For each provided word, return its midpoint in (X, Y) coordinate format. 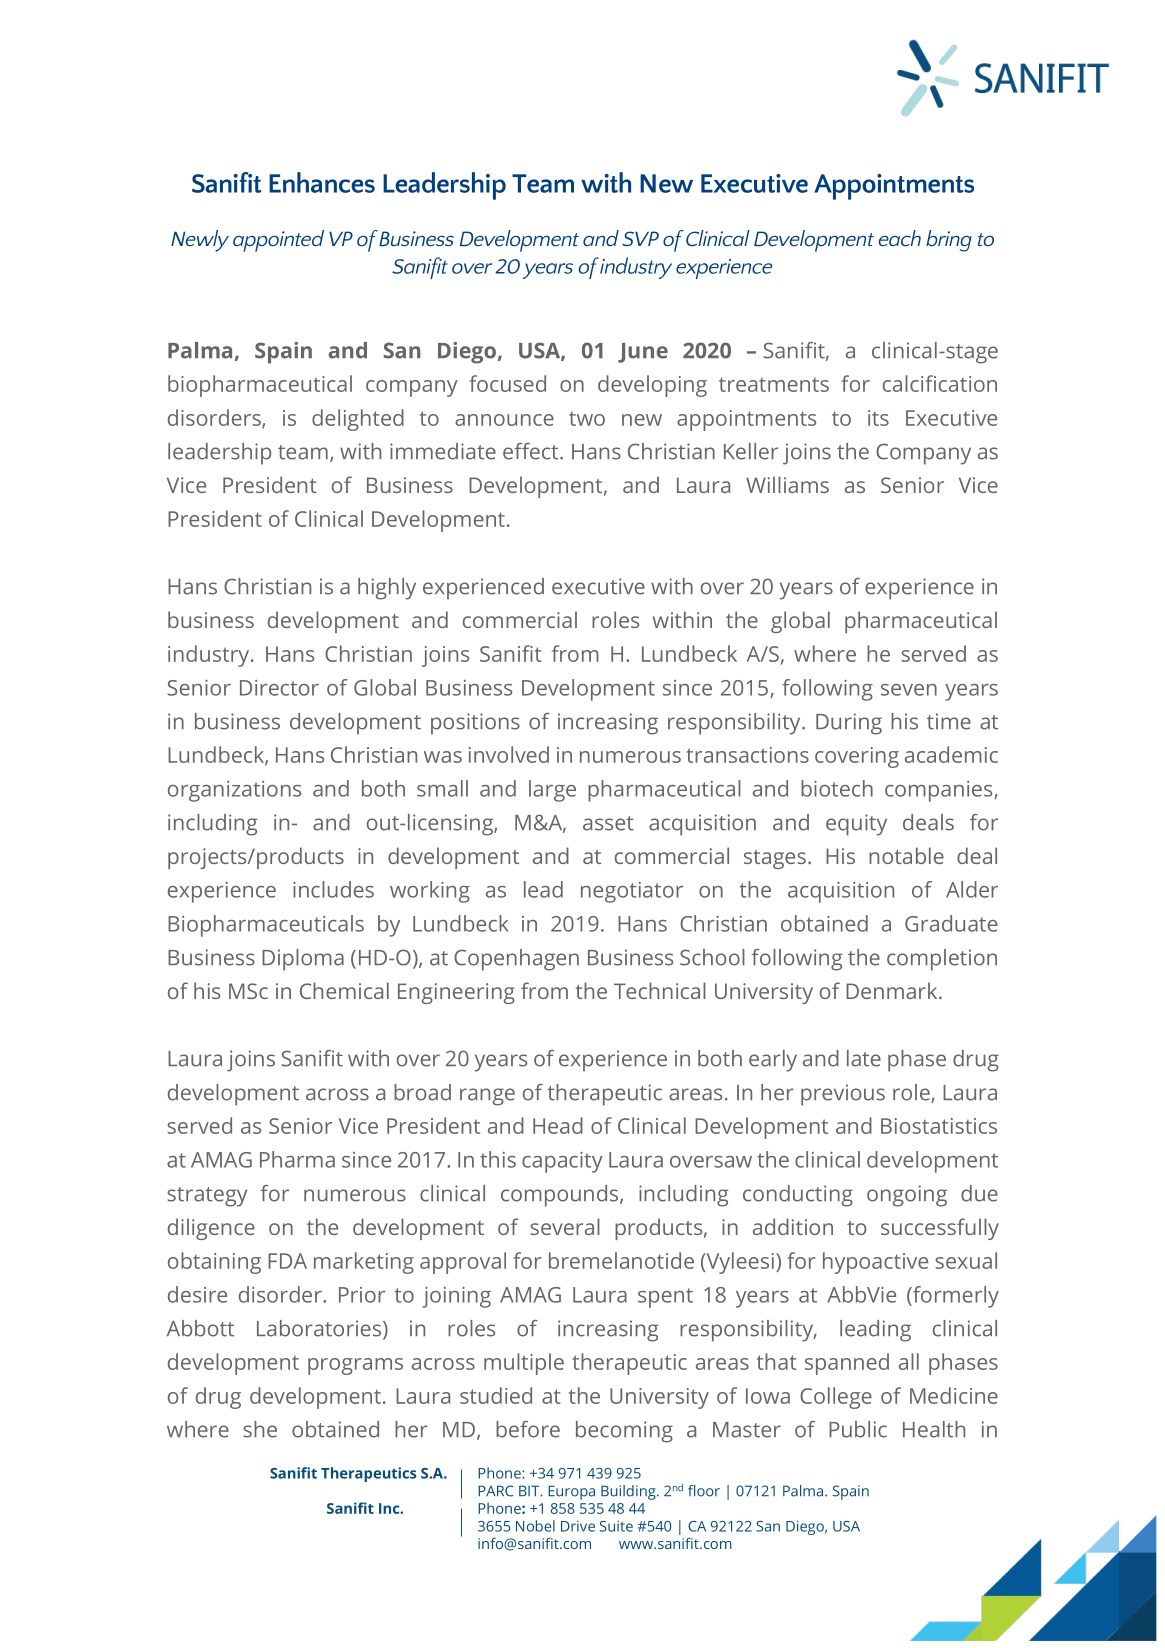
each (899, 238)
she (260, 1429)
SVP (640, 238)
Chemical (344, 990)
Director (279, 688)
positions (475, 724)
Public (858, 1429)
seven (909, 690)
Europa (571, 1492)
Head (558, 1125)
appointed (278, 241)
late (864, 1058)
